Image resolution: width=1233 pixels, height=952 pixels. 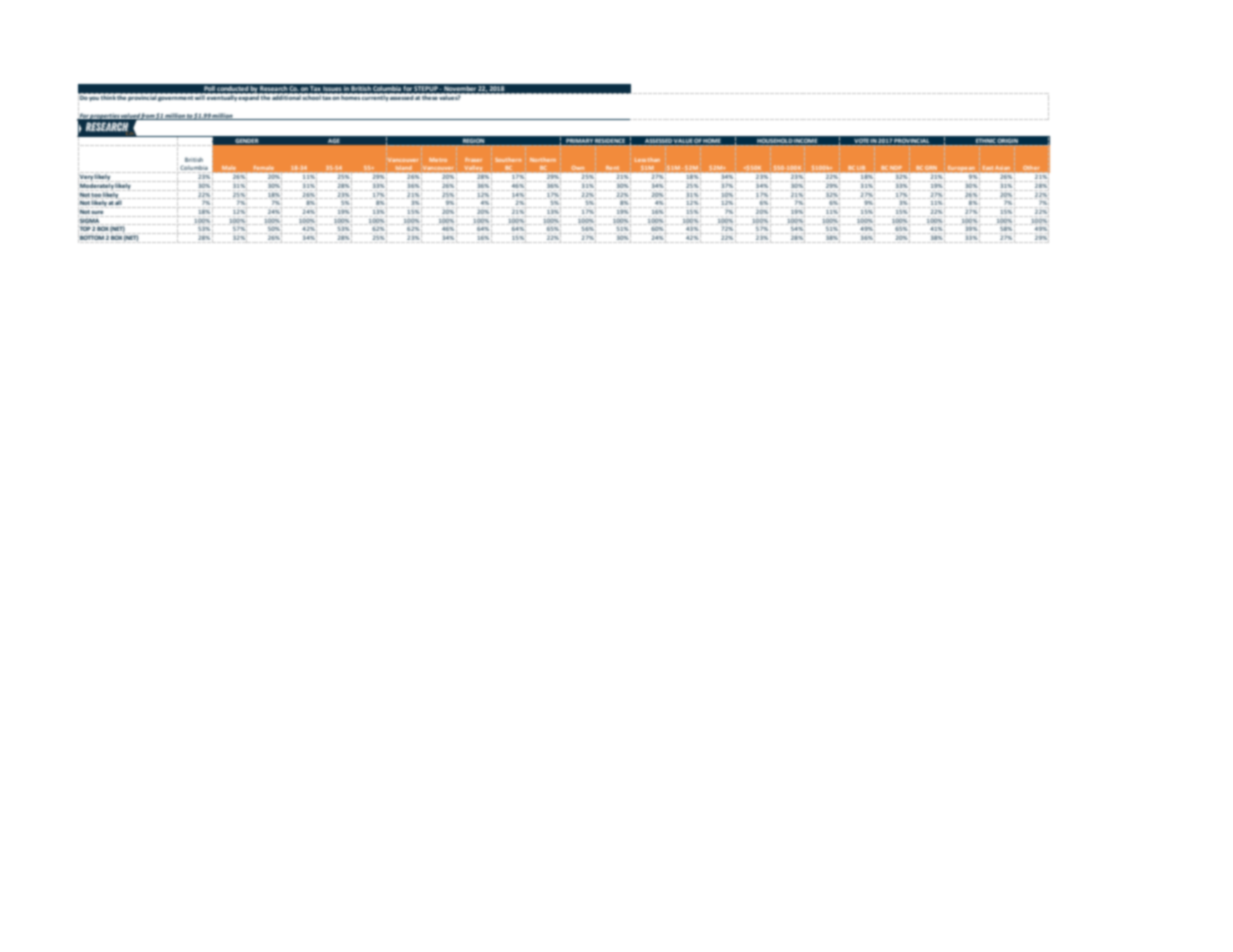 What do you see at coordinates (543, 160) in the screenshot?
I see `Northern` at bounding box center [543, 160].
